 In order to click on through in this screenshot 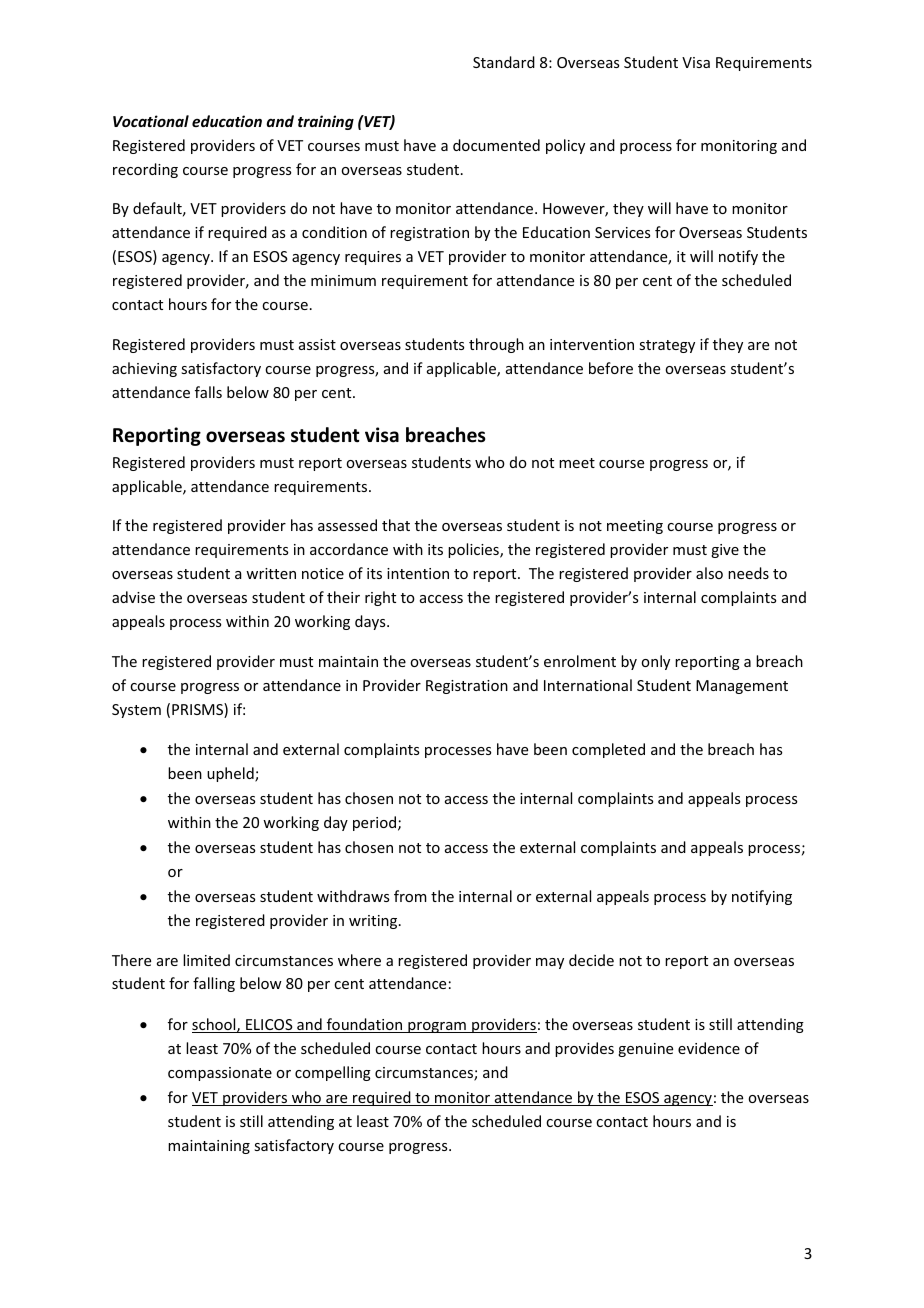, I will do `click(496, 345)`.
